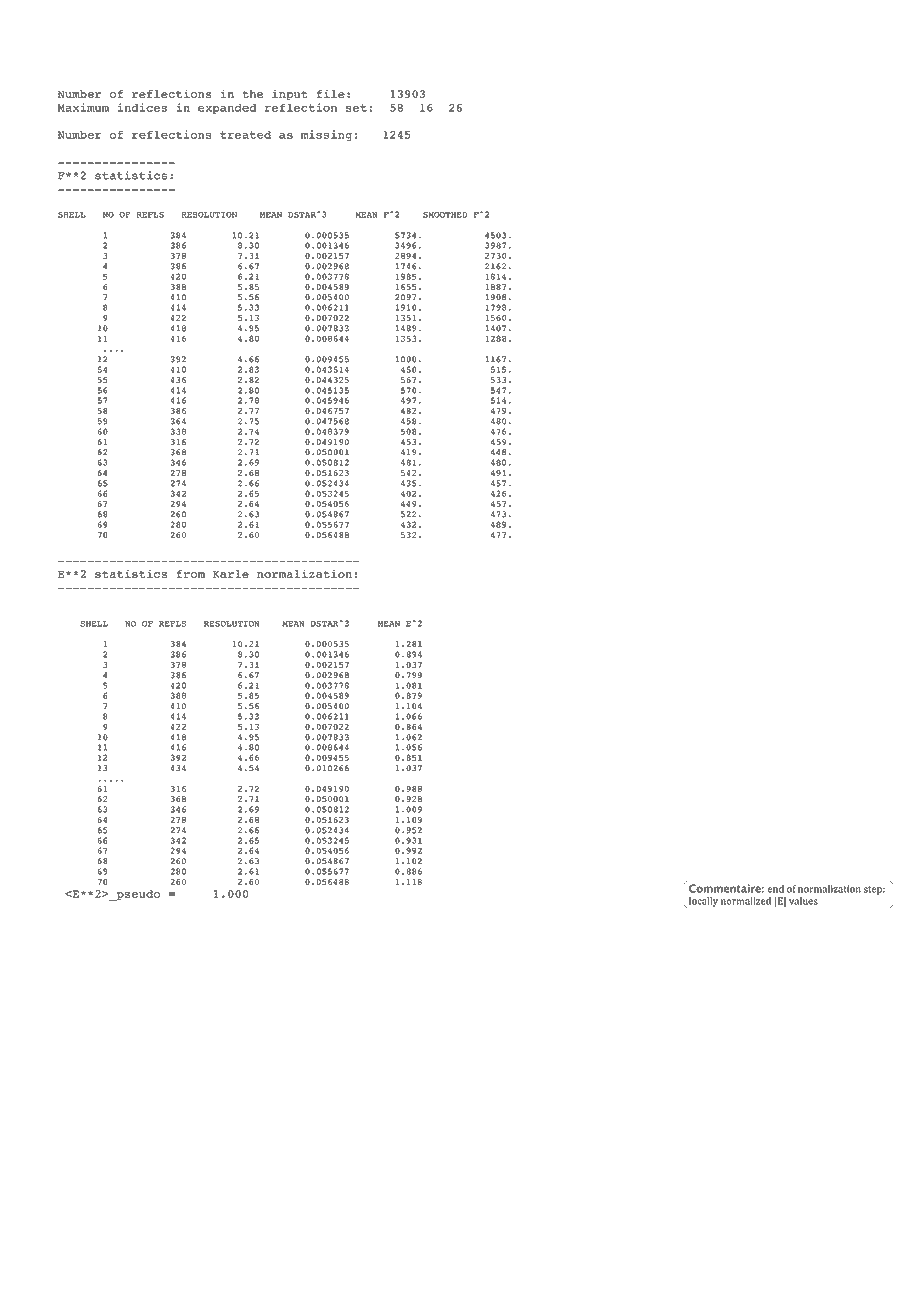  Describe the element at coordinates (227, 108) in the page. I see `expanded` at that location.
